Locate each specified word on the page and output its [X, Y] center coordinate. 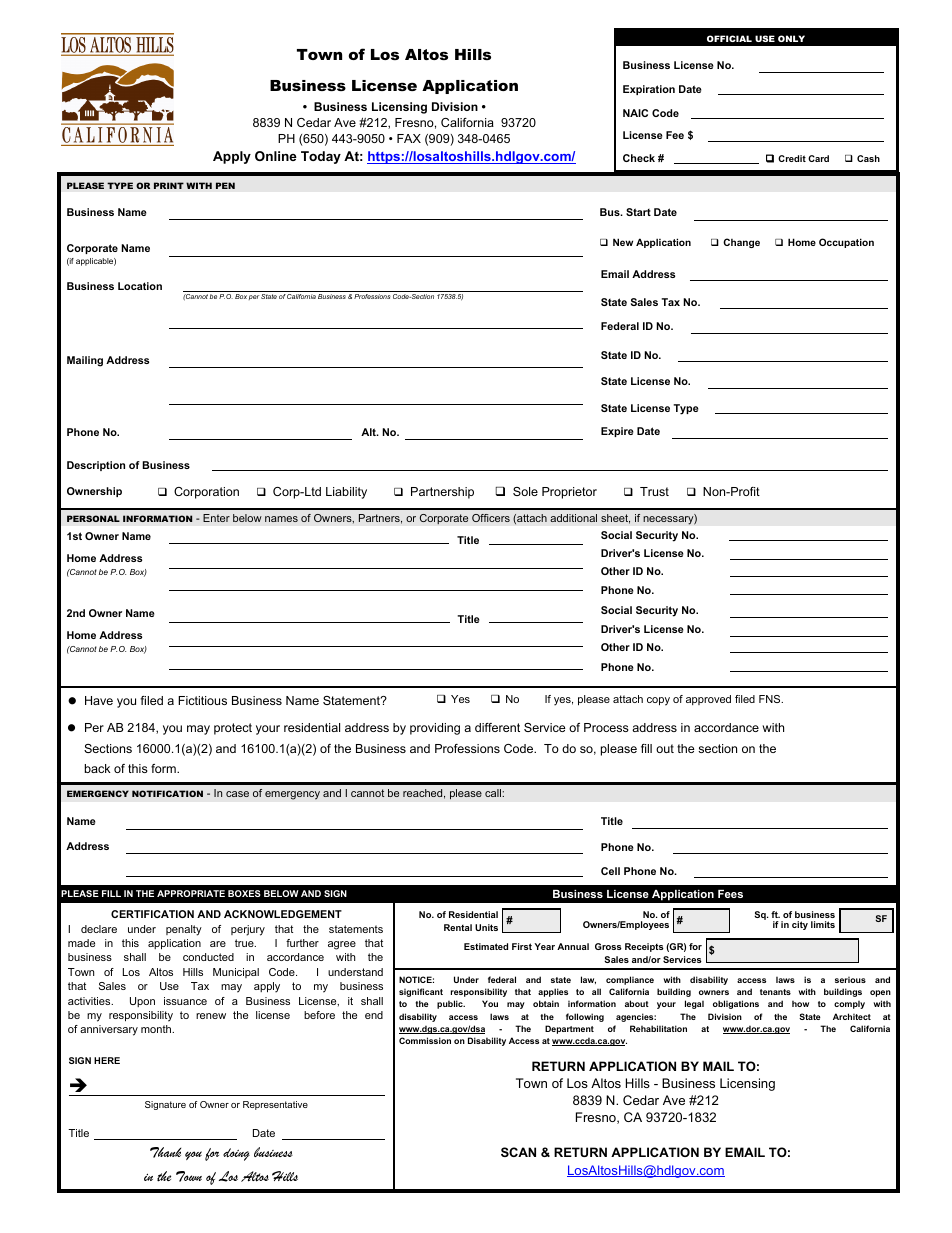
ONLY [791, 38]
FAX [409, 138]
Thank [165, 1152]
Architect [852, 1016]
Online [276, 156]
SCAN [518, 1152]
